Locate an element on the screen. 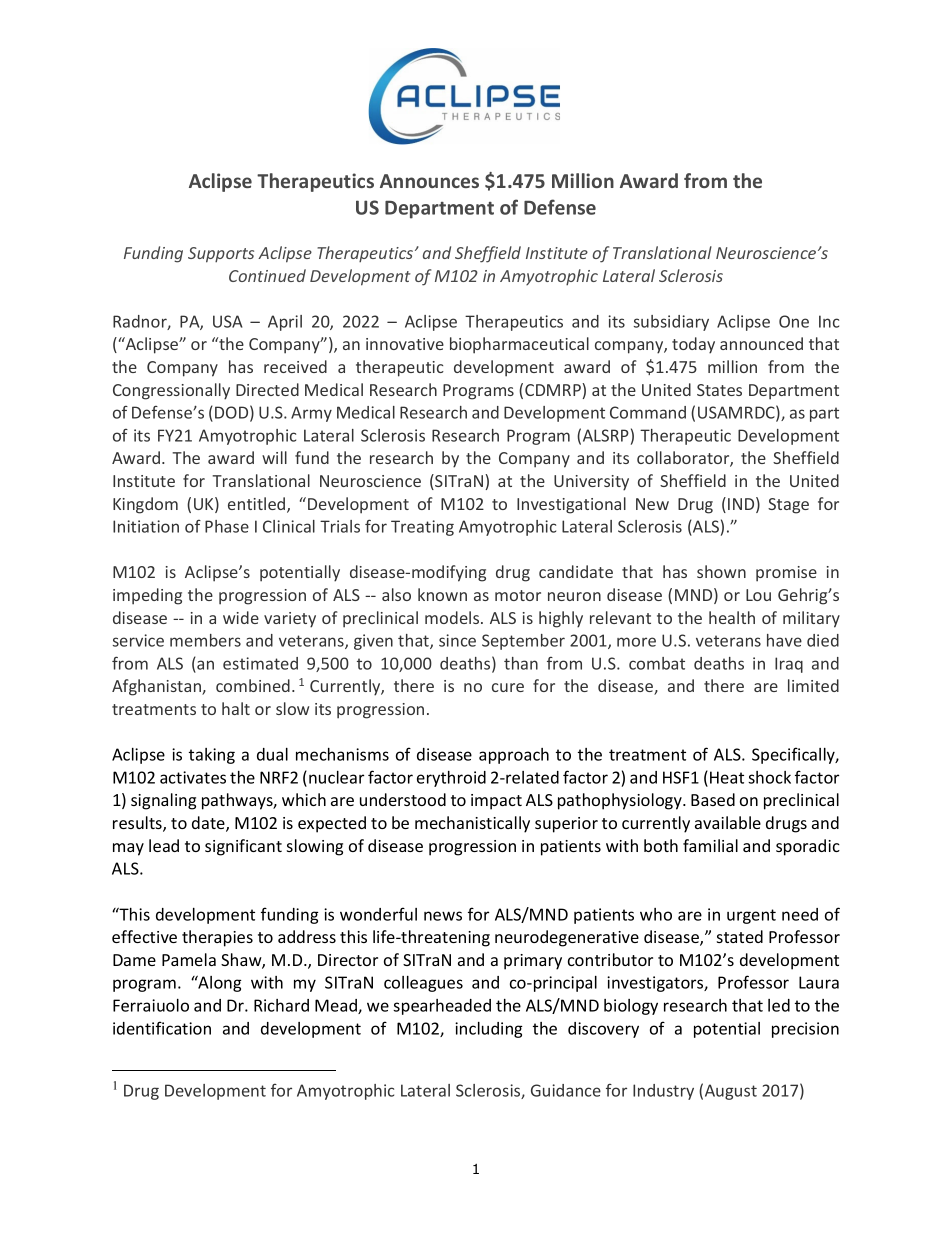  One is located at coordinates (794, 321).
